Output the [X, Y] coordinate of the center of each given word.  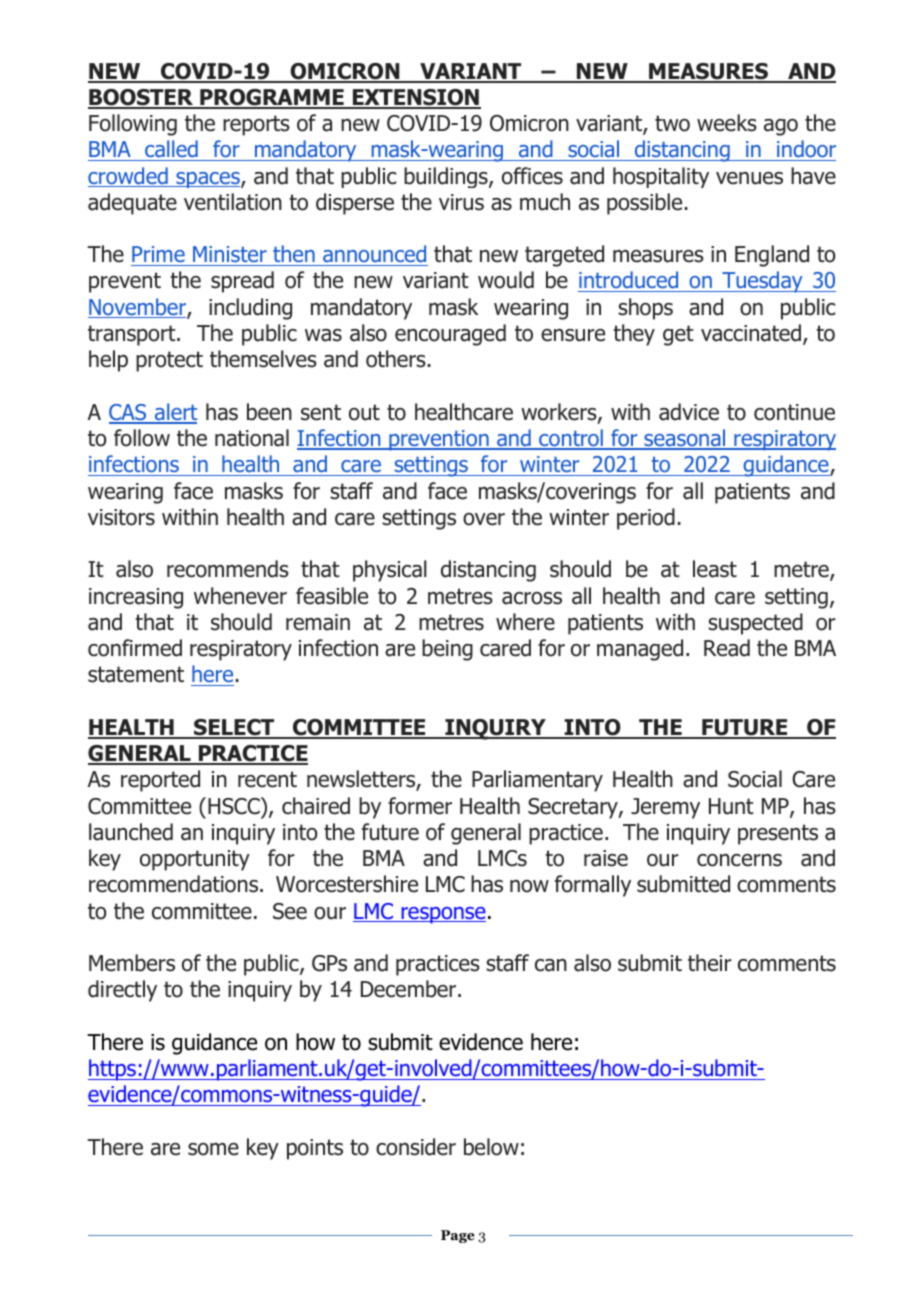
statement [136, 674]
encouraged [450, 335]
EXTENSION [415, 98]
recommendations [175, 884]
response [442, 915]
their [710, 963]
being [447, 650]
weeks [727, 123]
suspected [755, 624]
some [213, 1149]
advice [689, 412]
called [171, 150]
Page [458, 1236]
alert [175, 413]
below [491, 1147]
